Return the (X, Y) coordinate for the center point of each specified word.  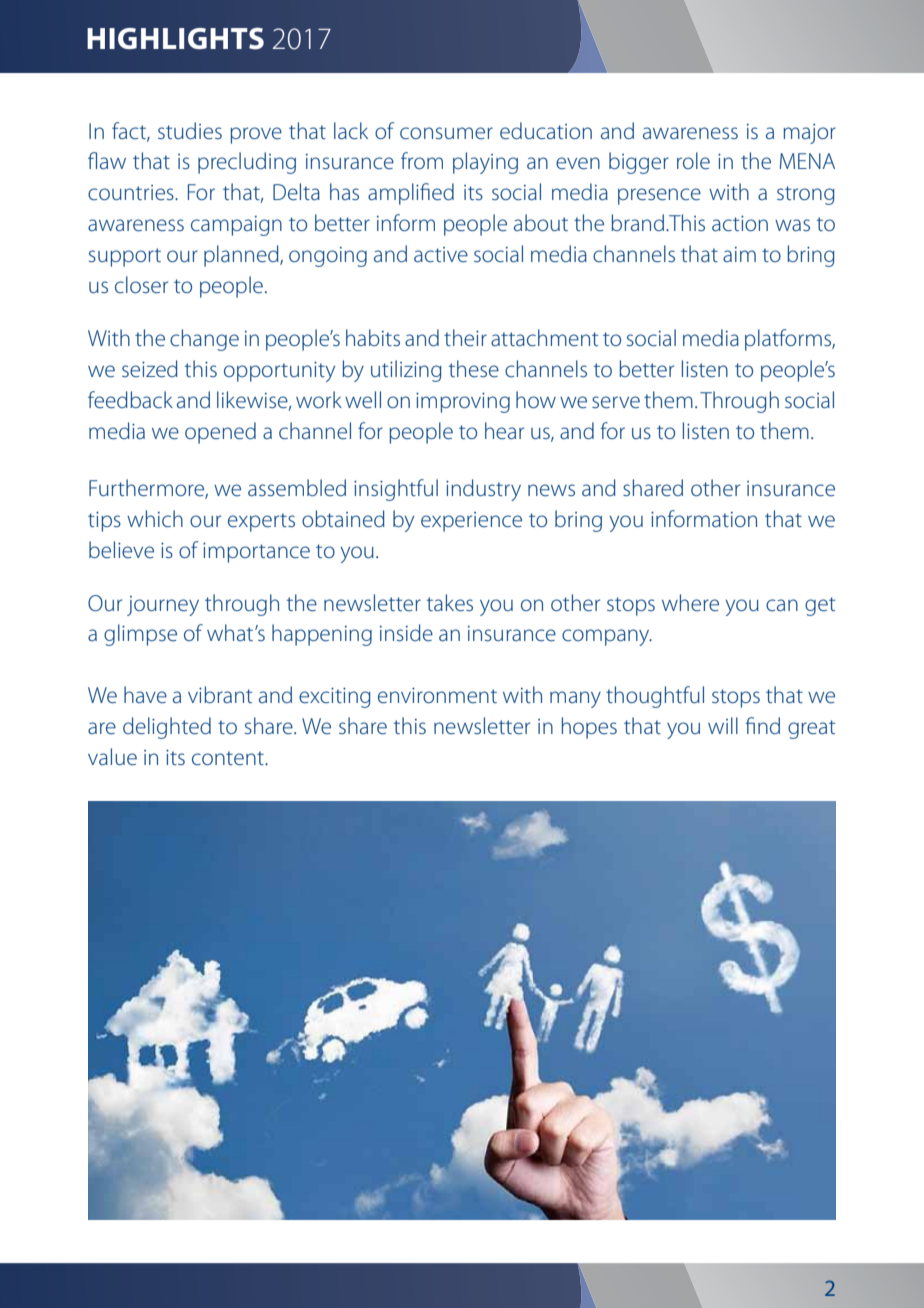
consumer (446, 133)
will (723, 725)
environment (437, 696)
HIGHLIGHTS (175, 38)
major (809, 134)
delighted (167, 728)
